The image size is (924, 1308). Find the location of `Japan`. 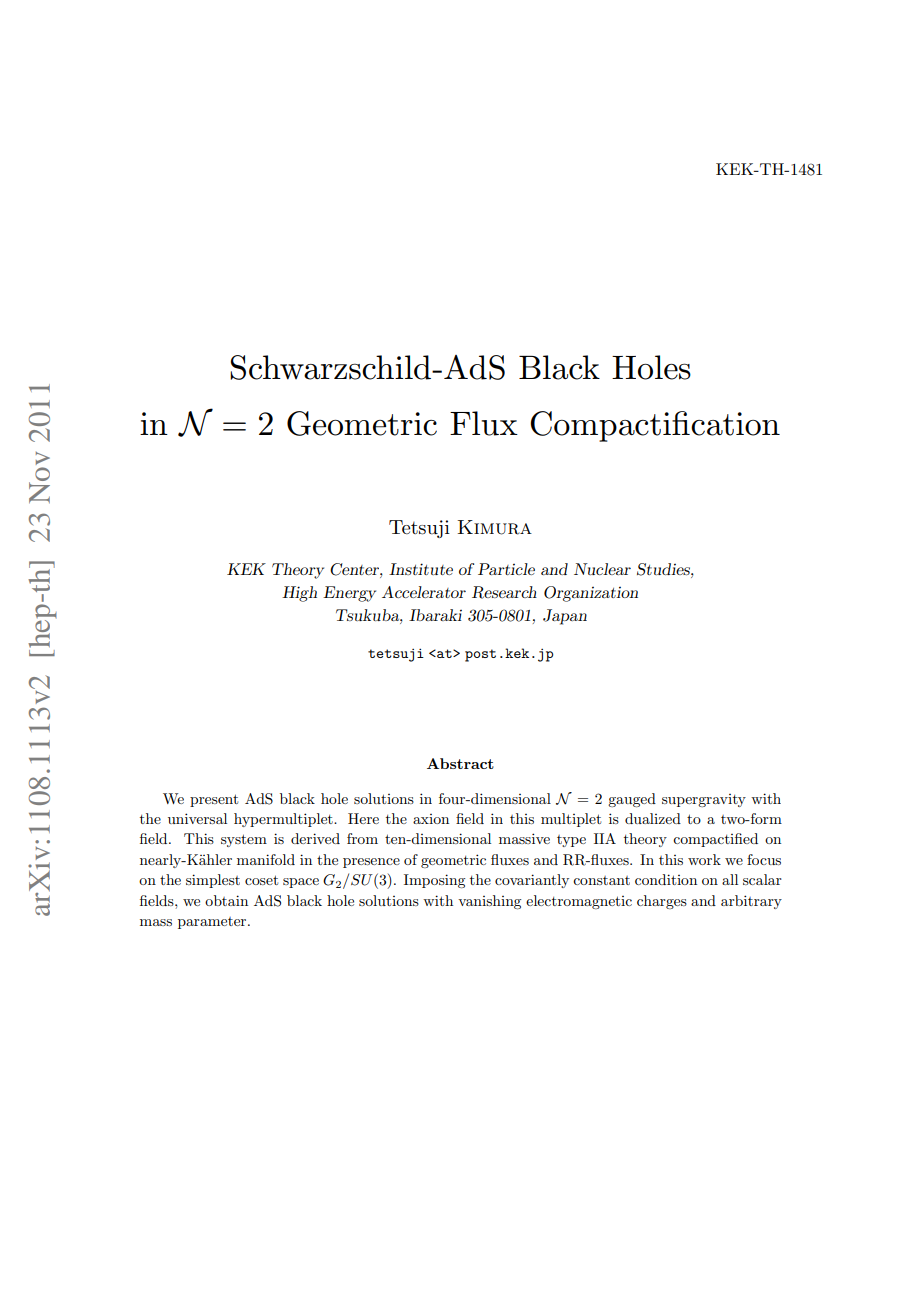

Japan is located at coordinates (565, 617).
